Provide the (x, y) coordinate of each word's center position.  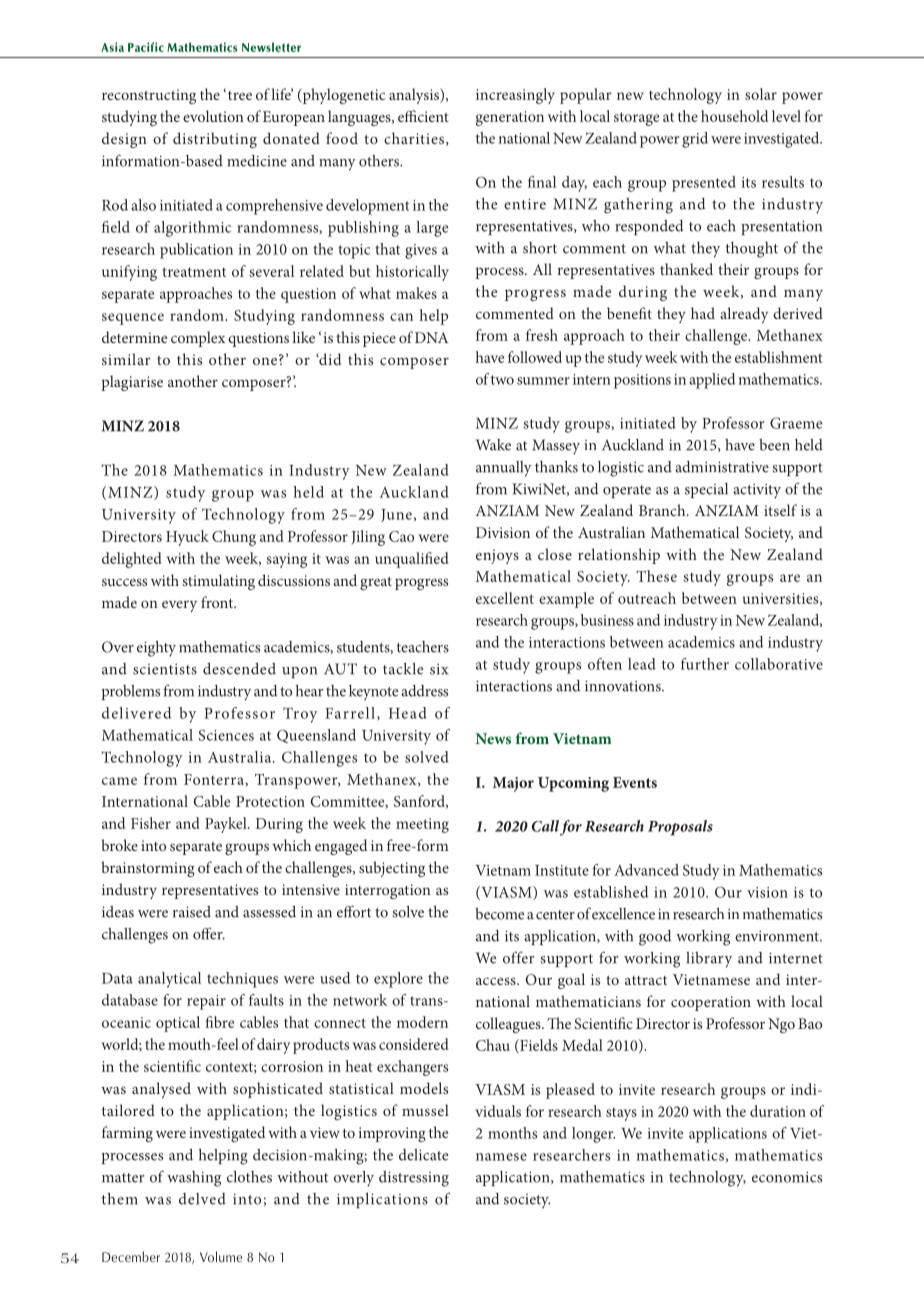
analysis (415, 96)
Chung (234, 538)
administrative (722, 467)
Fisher (151, 823)
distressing (414, 1179)
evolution (213, 116)
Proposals (680, 828)
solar (761, 94)
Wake (493, 445)
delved (202, 1199)
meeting (422, 825)
